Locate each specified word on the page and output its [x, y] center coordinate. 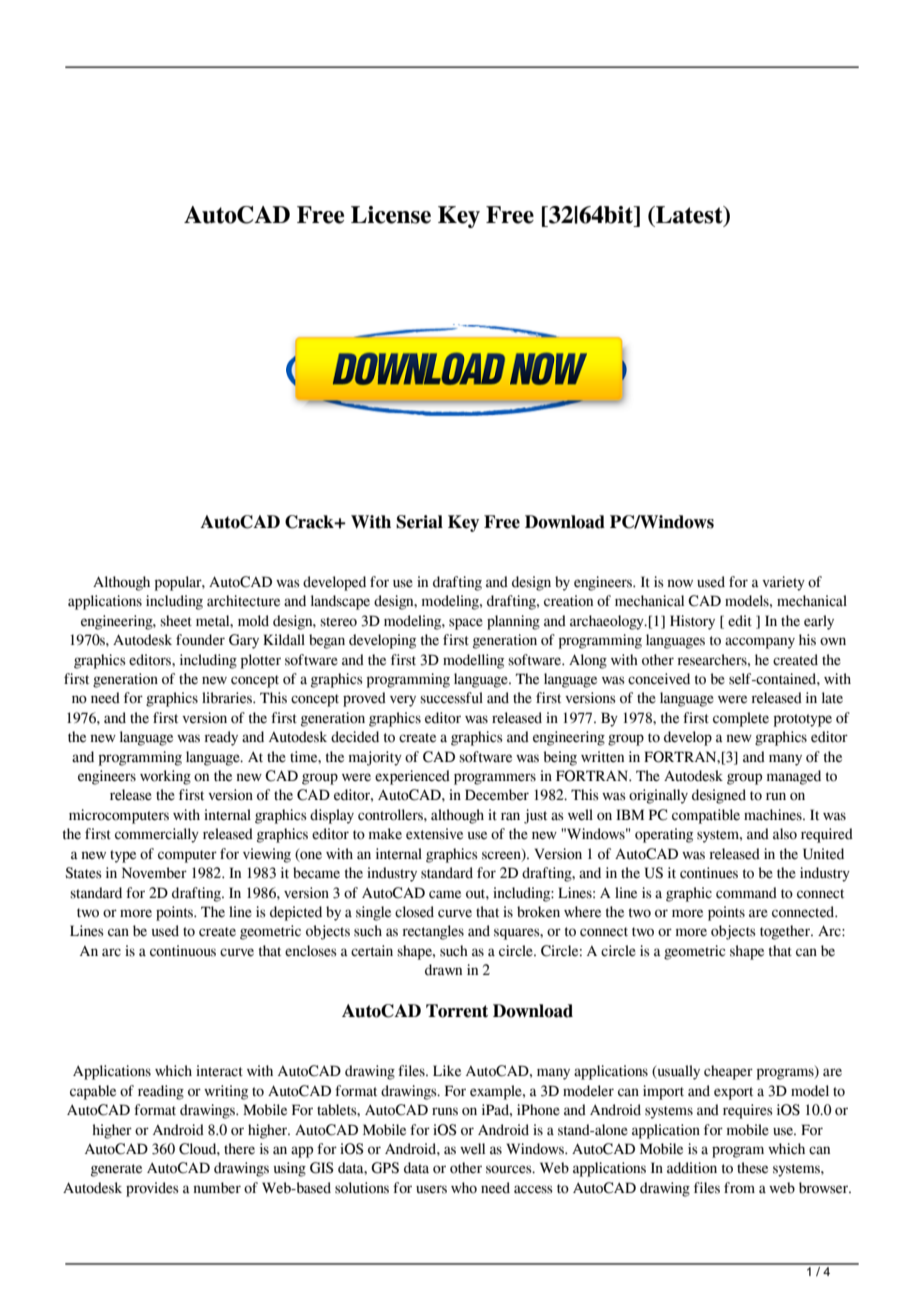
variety [783, 583]
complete [741, 719]
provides [152, 1189]
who [464, 1188]
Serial [419, 522]
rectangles [433, 932]
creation [568, 601]
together [786, 932]
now [680, 583]
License [391, 215]
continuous [183, 951]
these [752, 1168]
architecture [243, 601]
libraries [228, 698]
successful [451, 698]
